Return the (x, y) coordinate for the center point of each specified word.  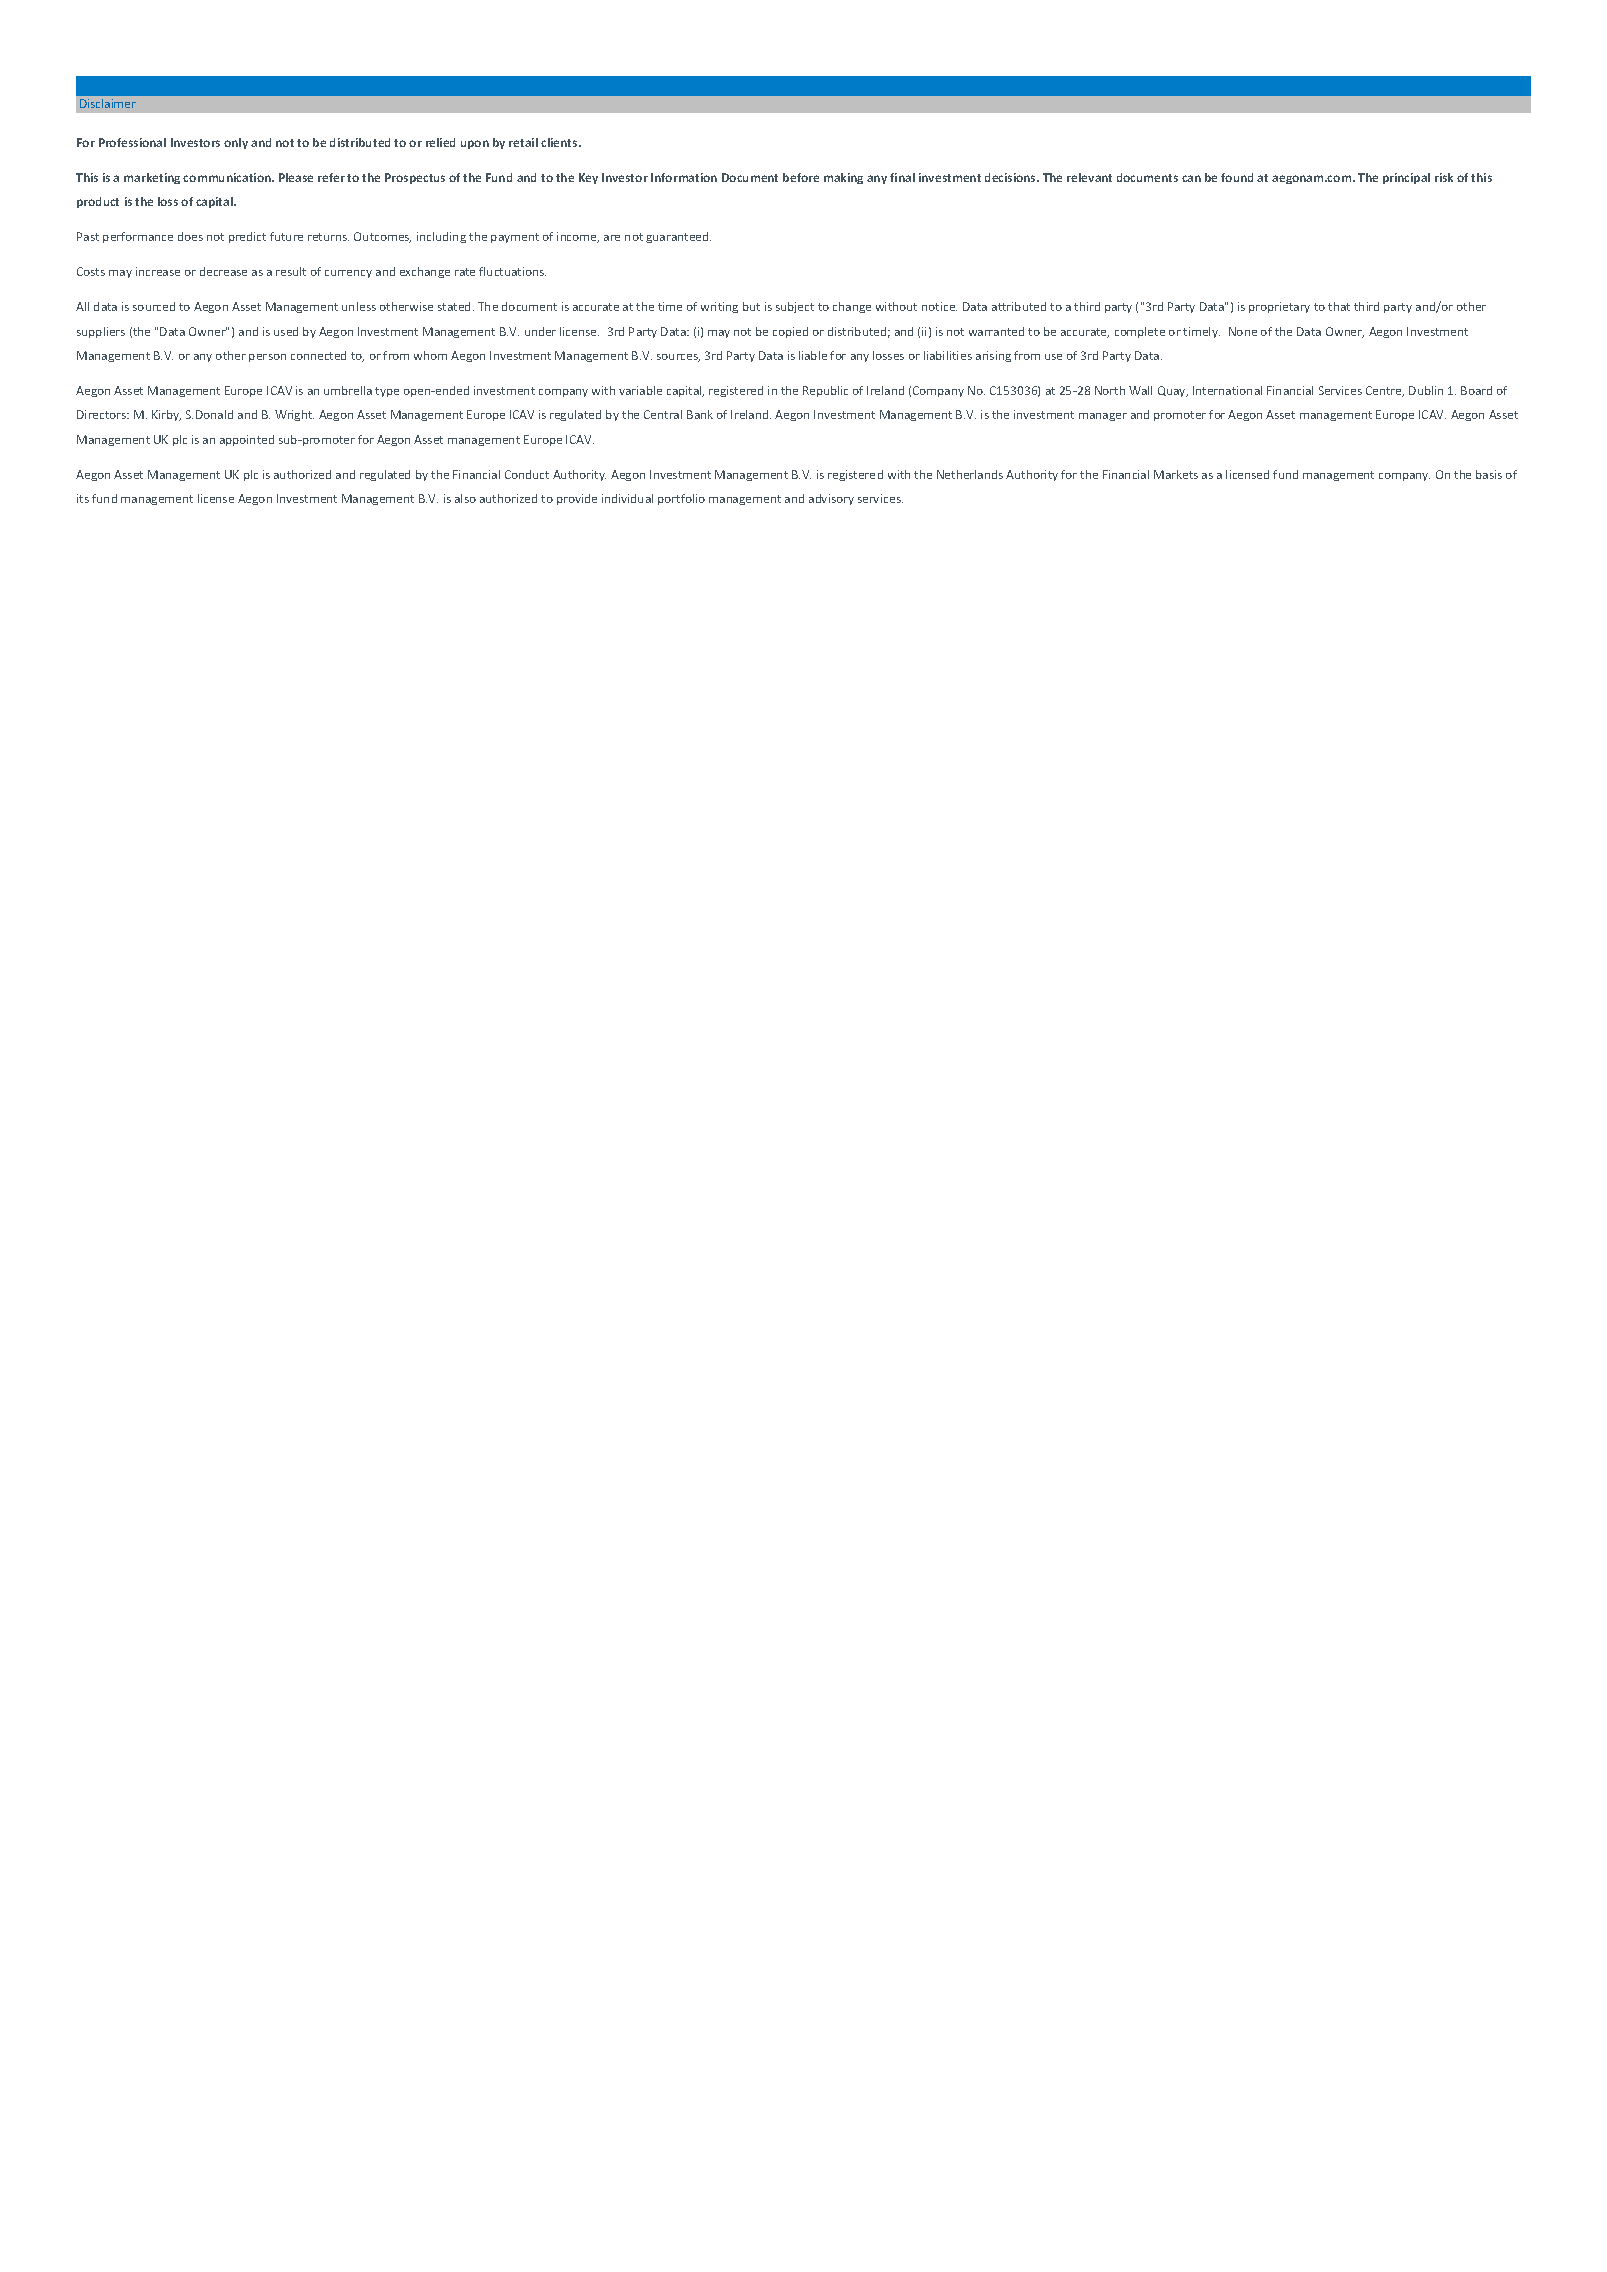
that (1339, 306)
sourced (154, 306)
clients (560, 142)
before (801, 177)
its (83, 498)
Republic (825, 391)
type (387, 392)
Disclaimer (108, 103)
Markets (1176, 474)
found (1237, 177)
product (98, 202)
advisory (831, 499)
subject (795, 307)
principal (1406, 178)
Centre (1385, 391)
